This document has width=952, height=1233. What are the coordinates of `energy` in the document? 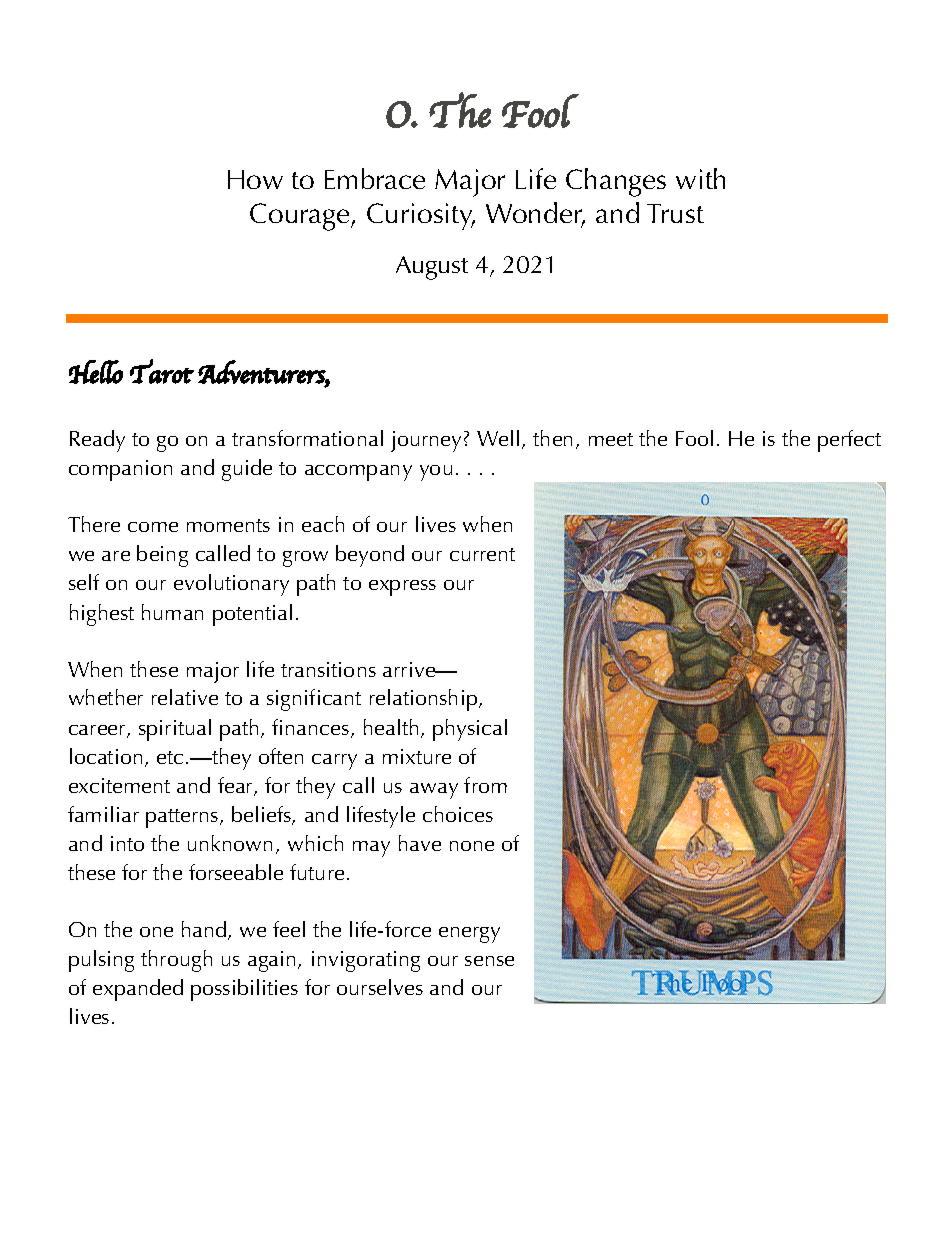 It's located at (469, 935).
